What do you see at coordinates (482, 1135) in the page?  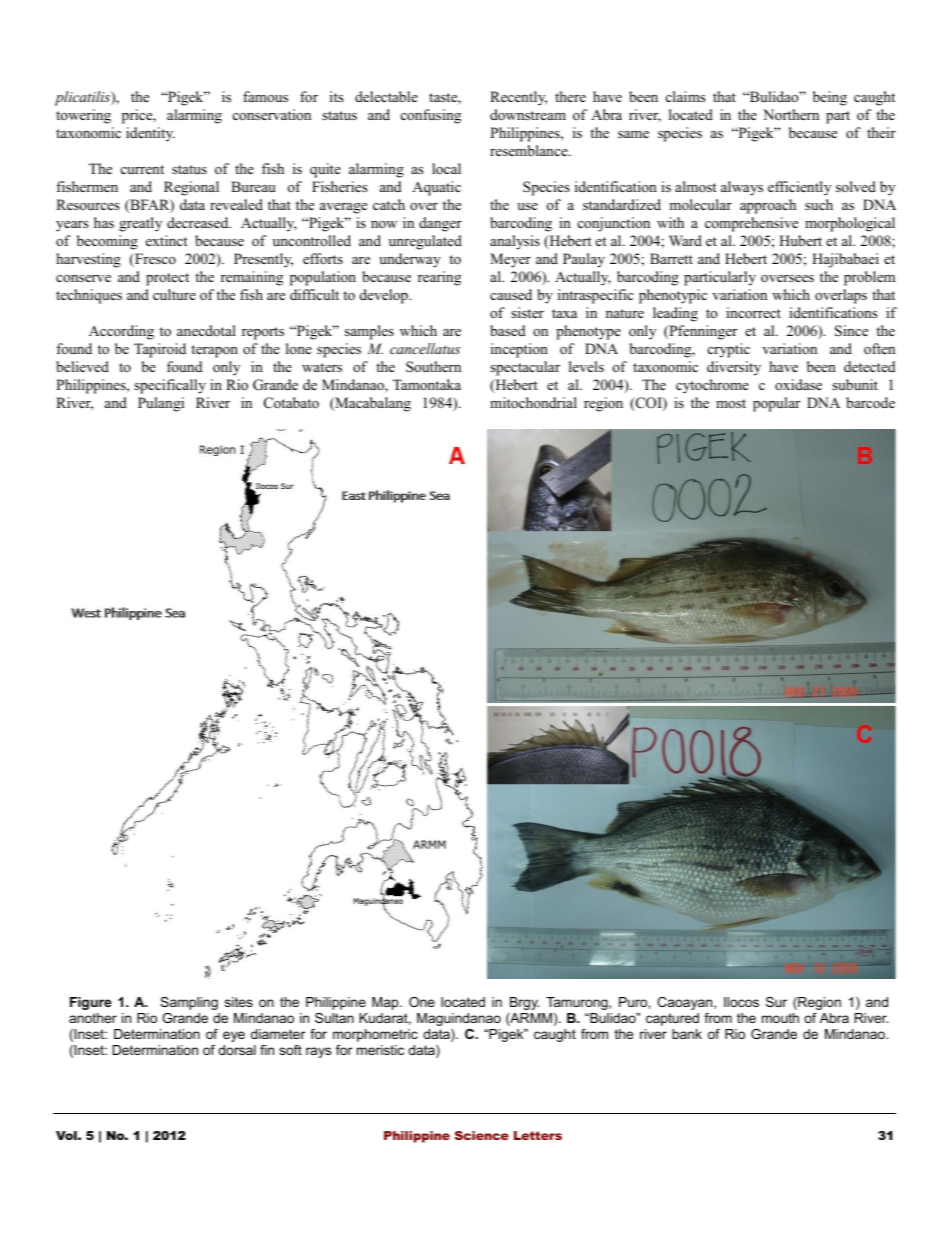 I see `Science` at bounding box center [482, 1135].
